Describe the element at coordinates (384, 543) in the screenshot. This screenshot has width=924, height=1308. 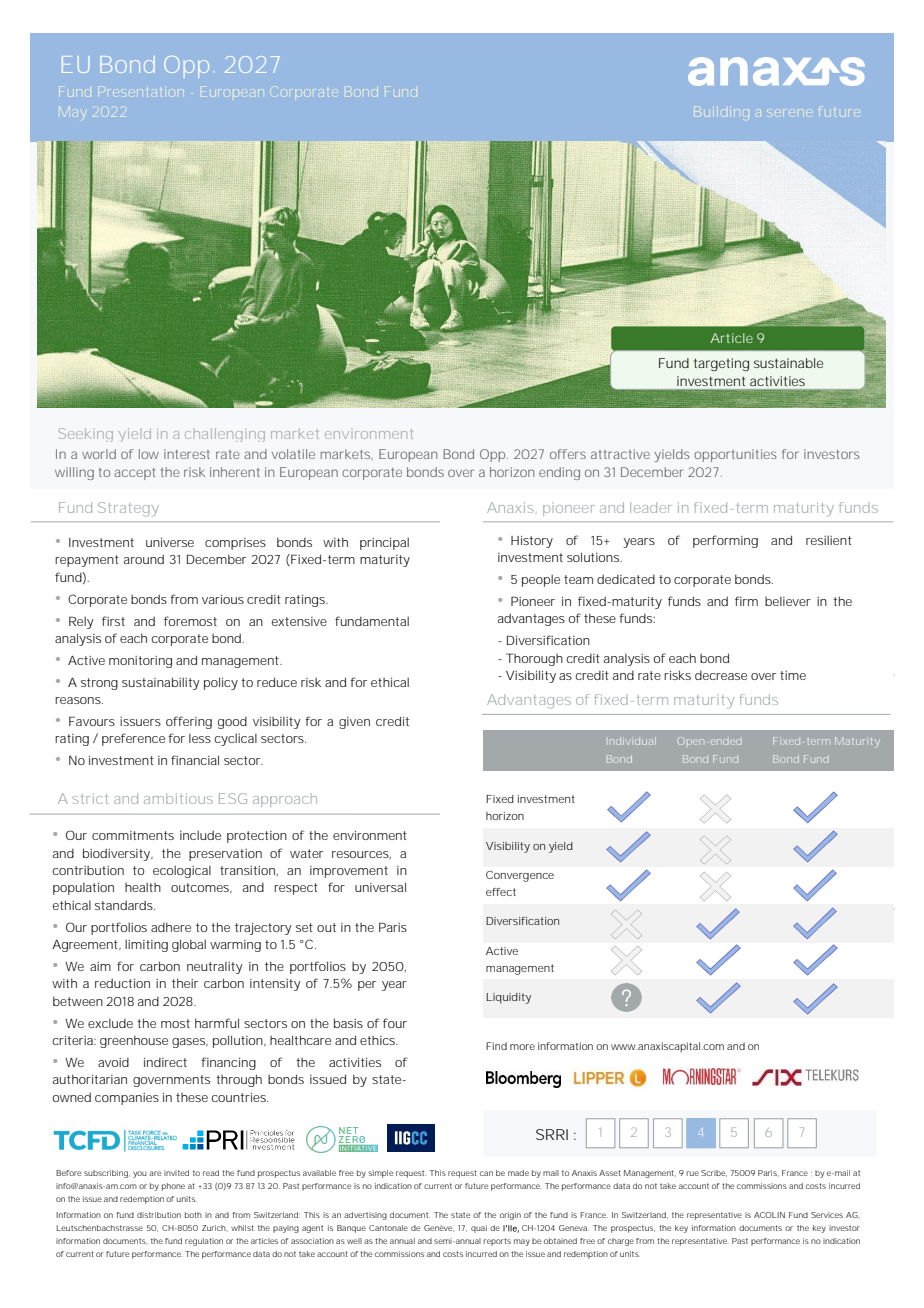
I see `principal` at that location.
